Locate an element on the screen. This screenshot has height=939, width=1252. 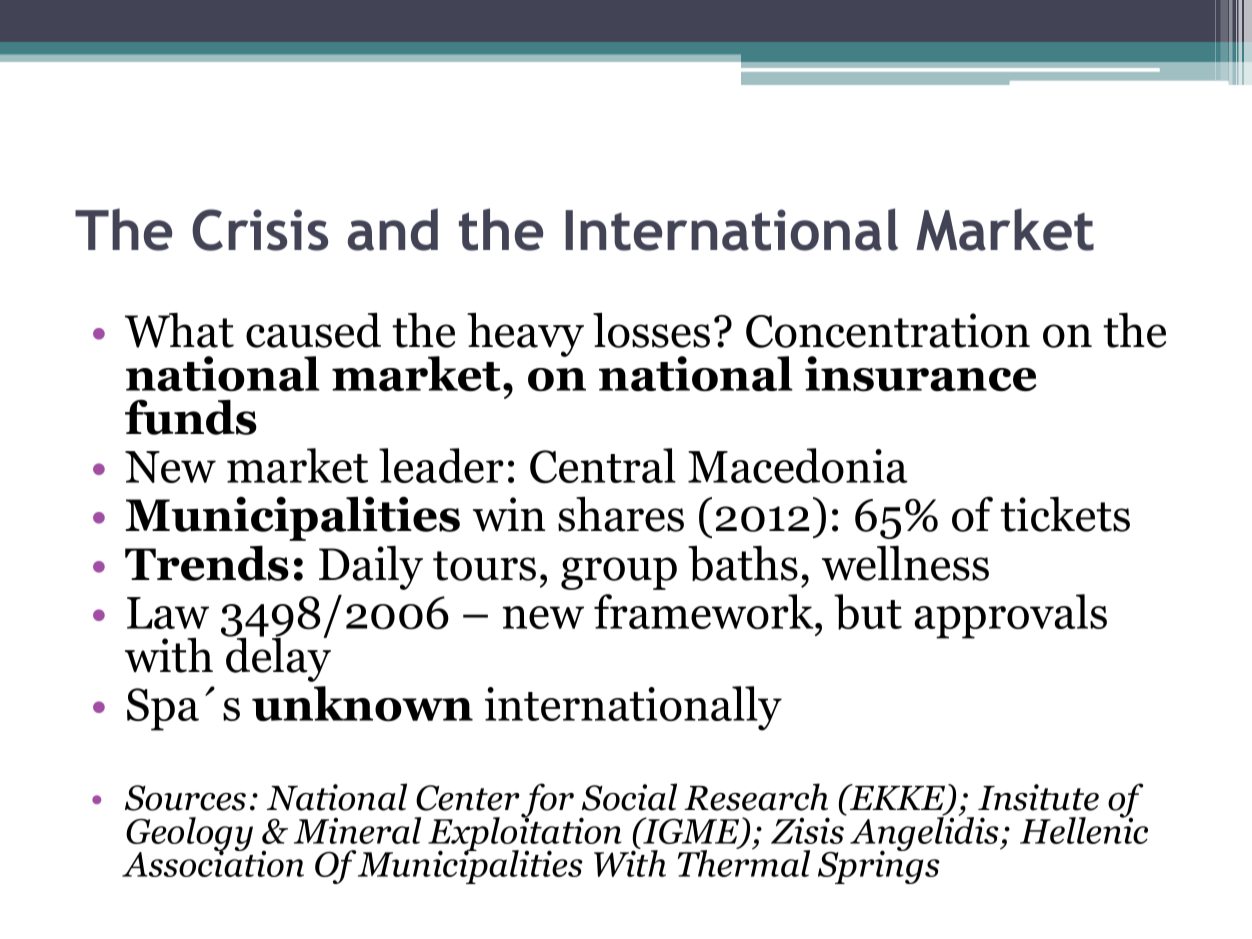
leader is located at coordinates (441, 465).
